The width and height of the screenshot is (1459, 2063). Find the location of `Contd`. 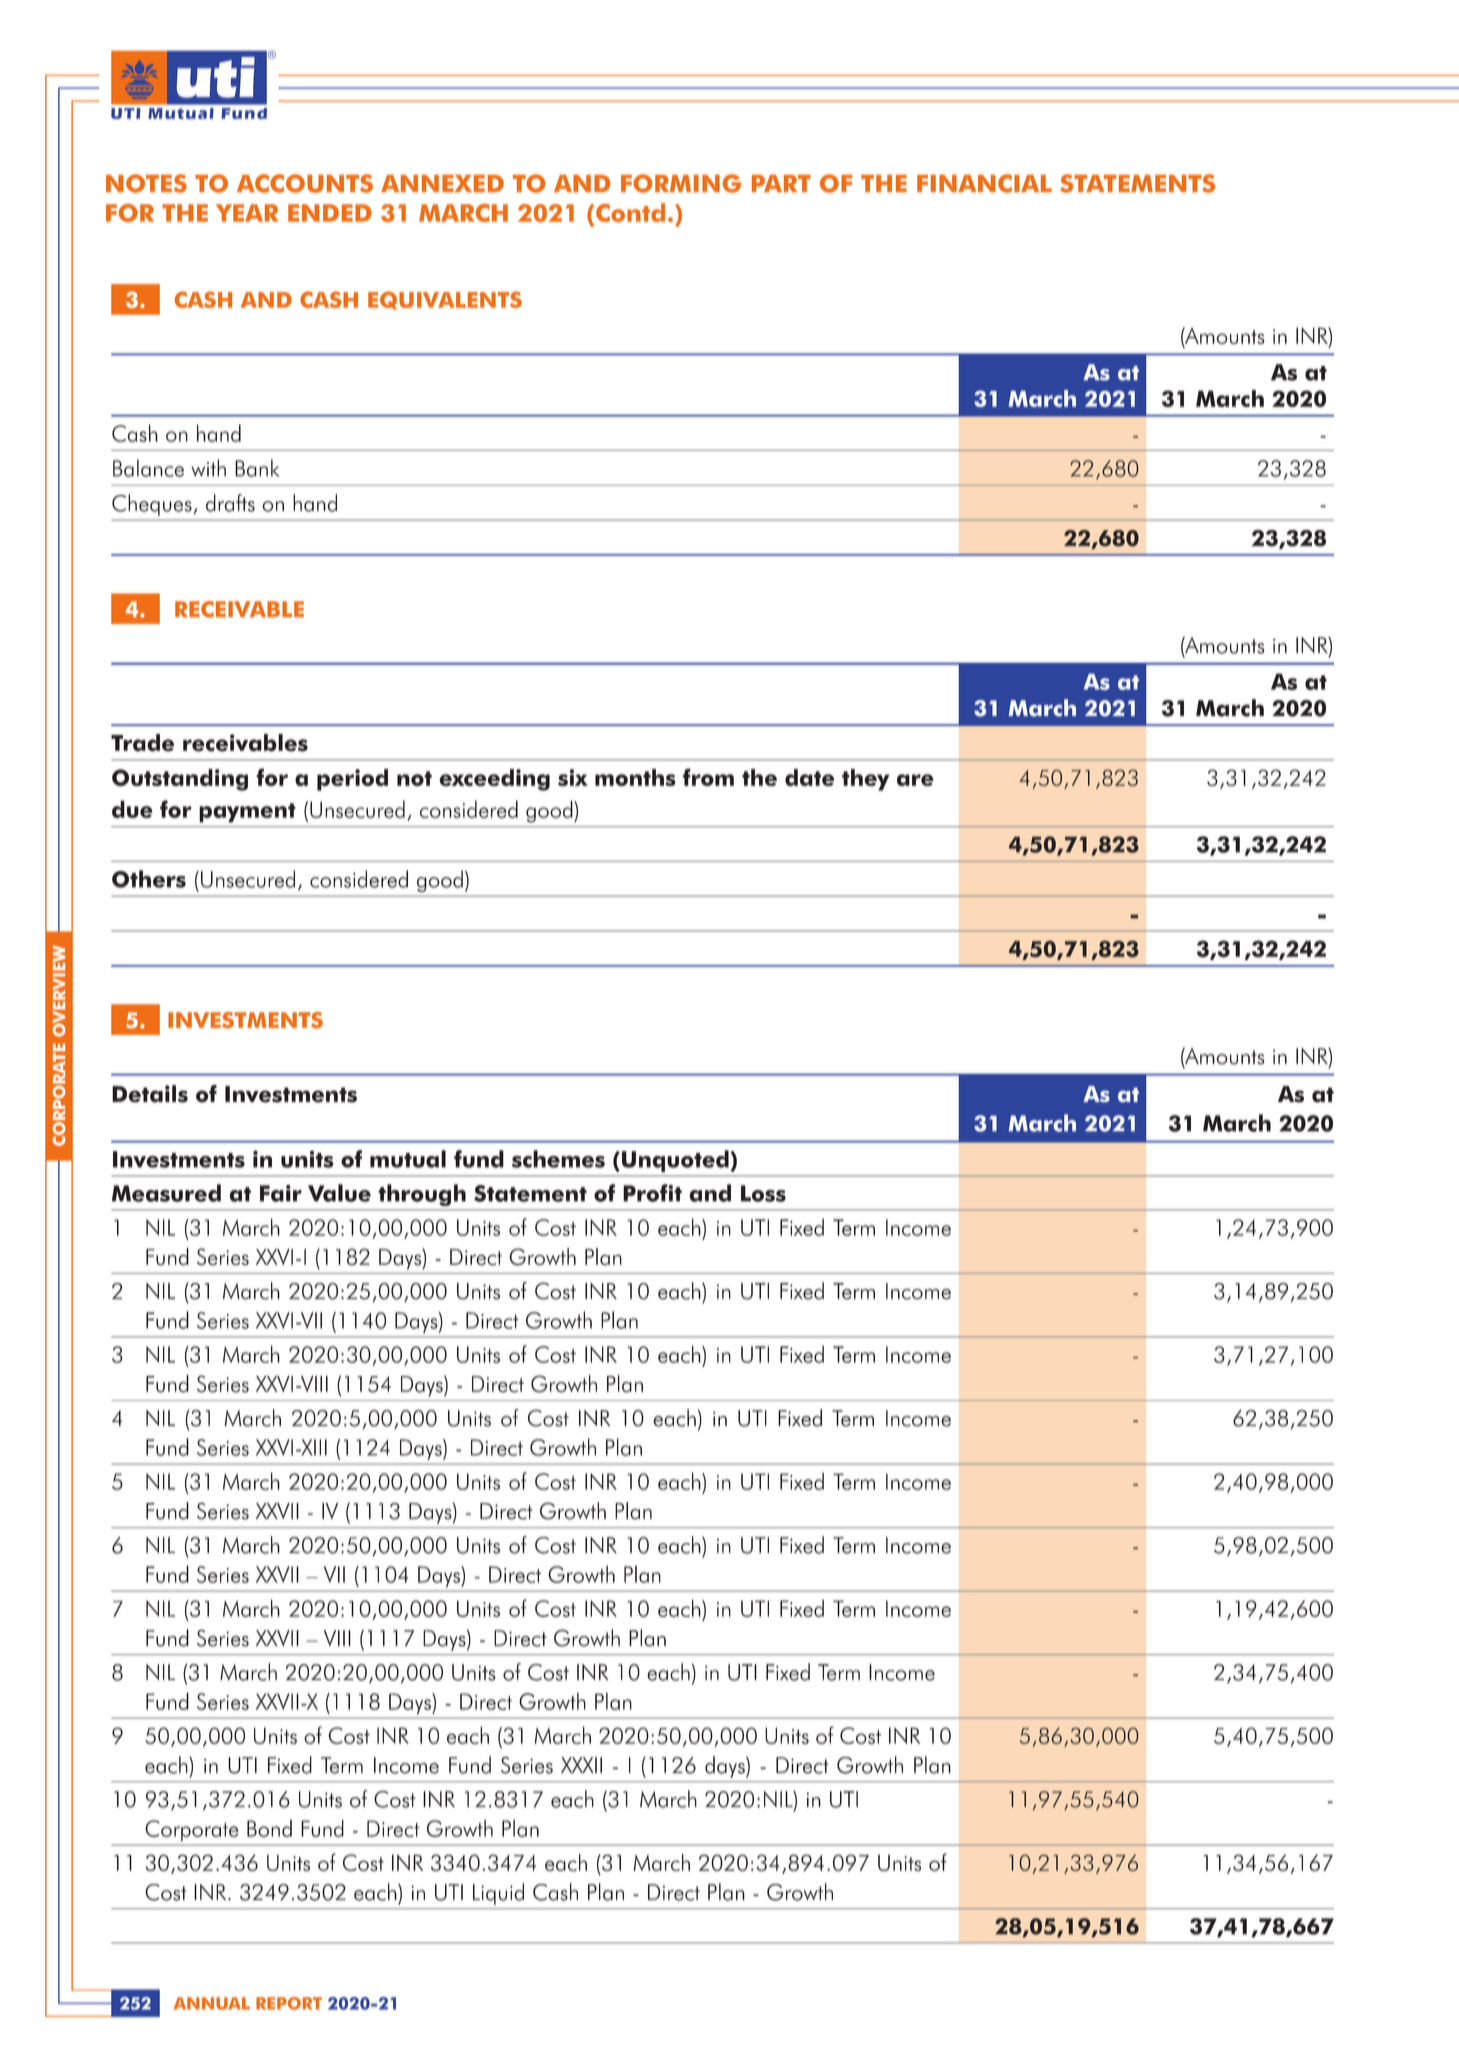

Contd is located at coordinates (630, 212).
